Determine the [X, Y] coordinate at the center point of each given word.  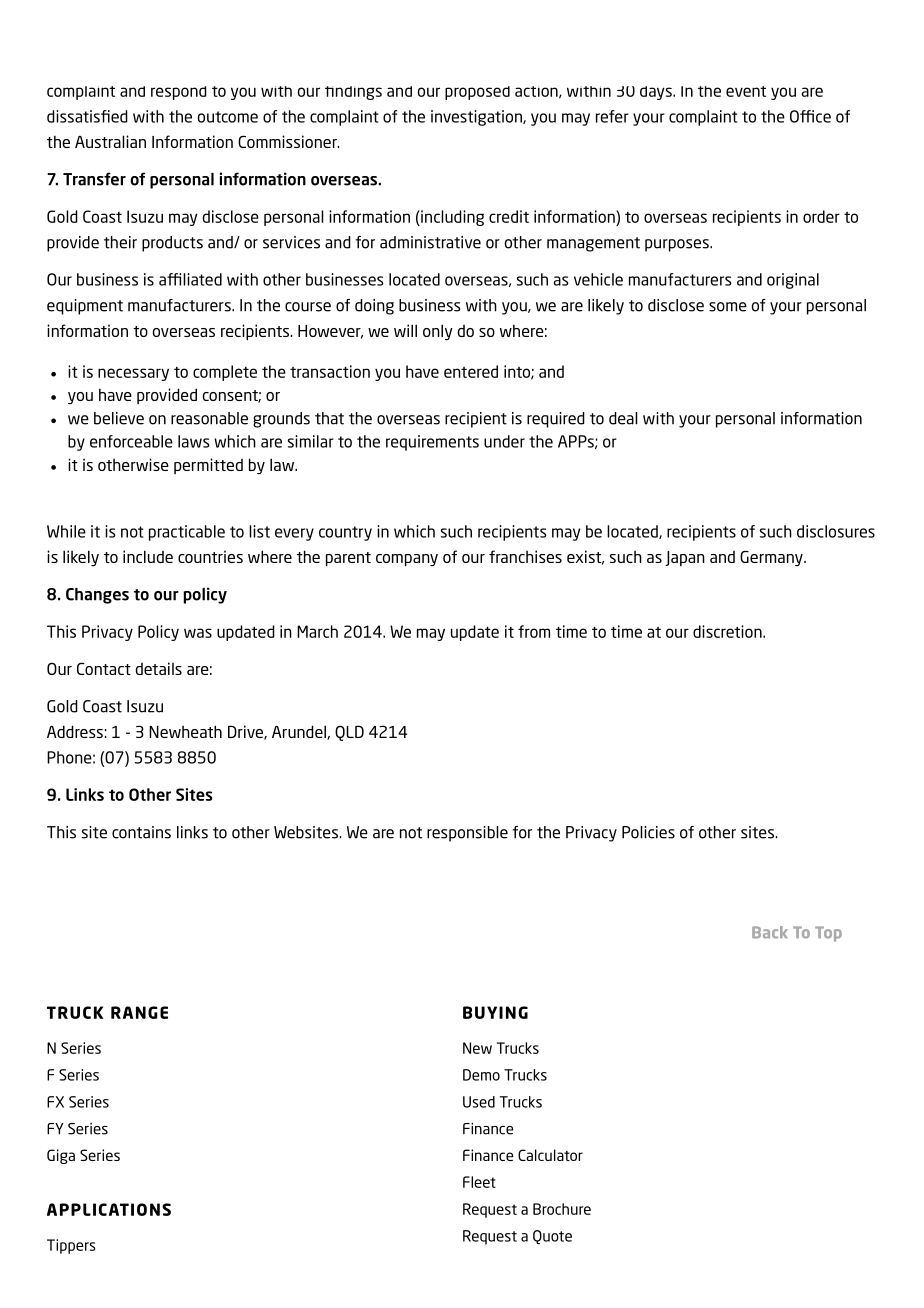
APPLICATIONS [109, 1209]
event [746, 91]
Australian [110, 141]
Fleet [479, 1182]
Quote [552, 1237]
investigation [477, 118]
